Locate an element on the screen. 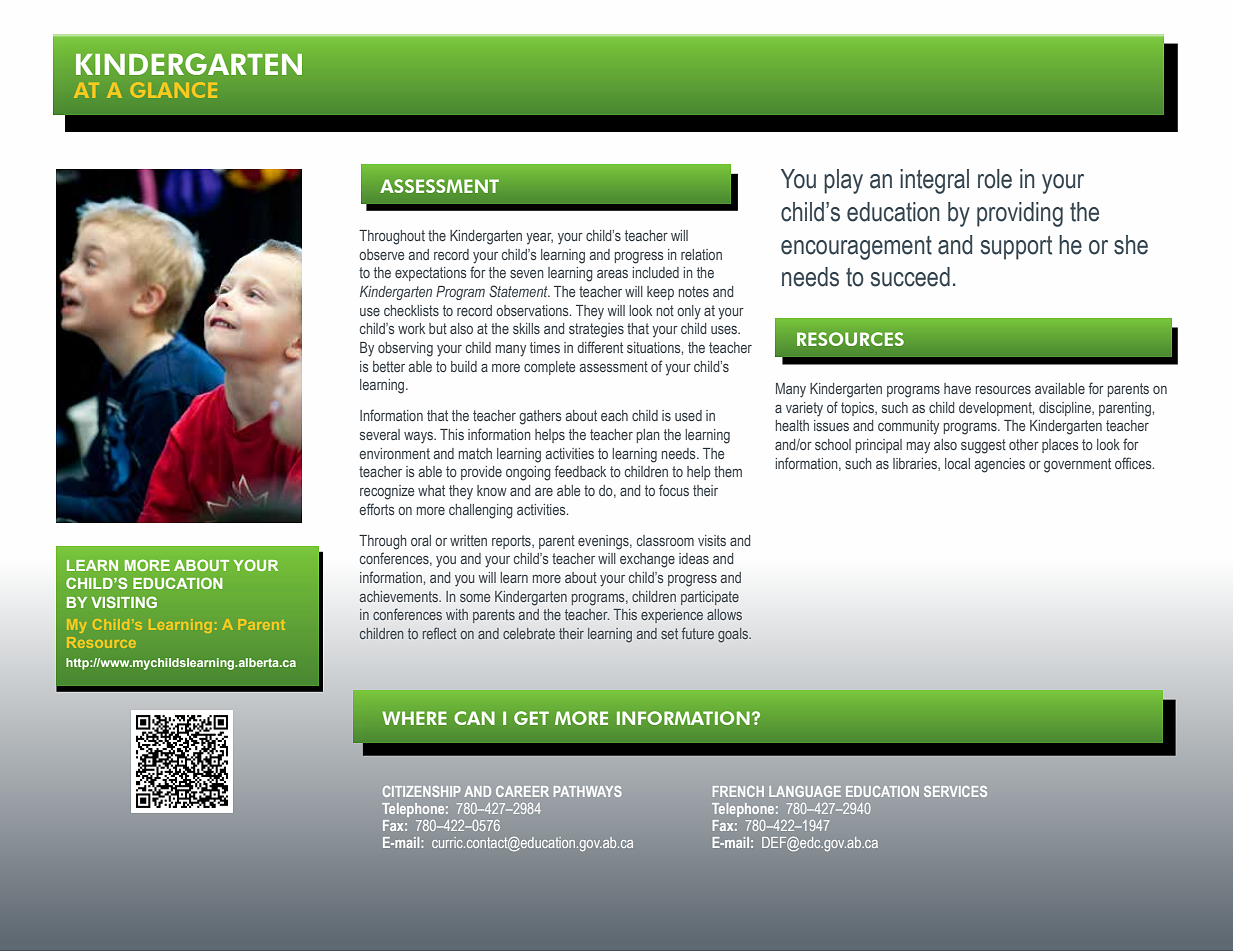  other is located at coordinates (1024, 444).
